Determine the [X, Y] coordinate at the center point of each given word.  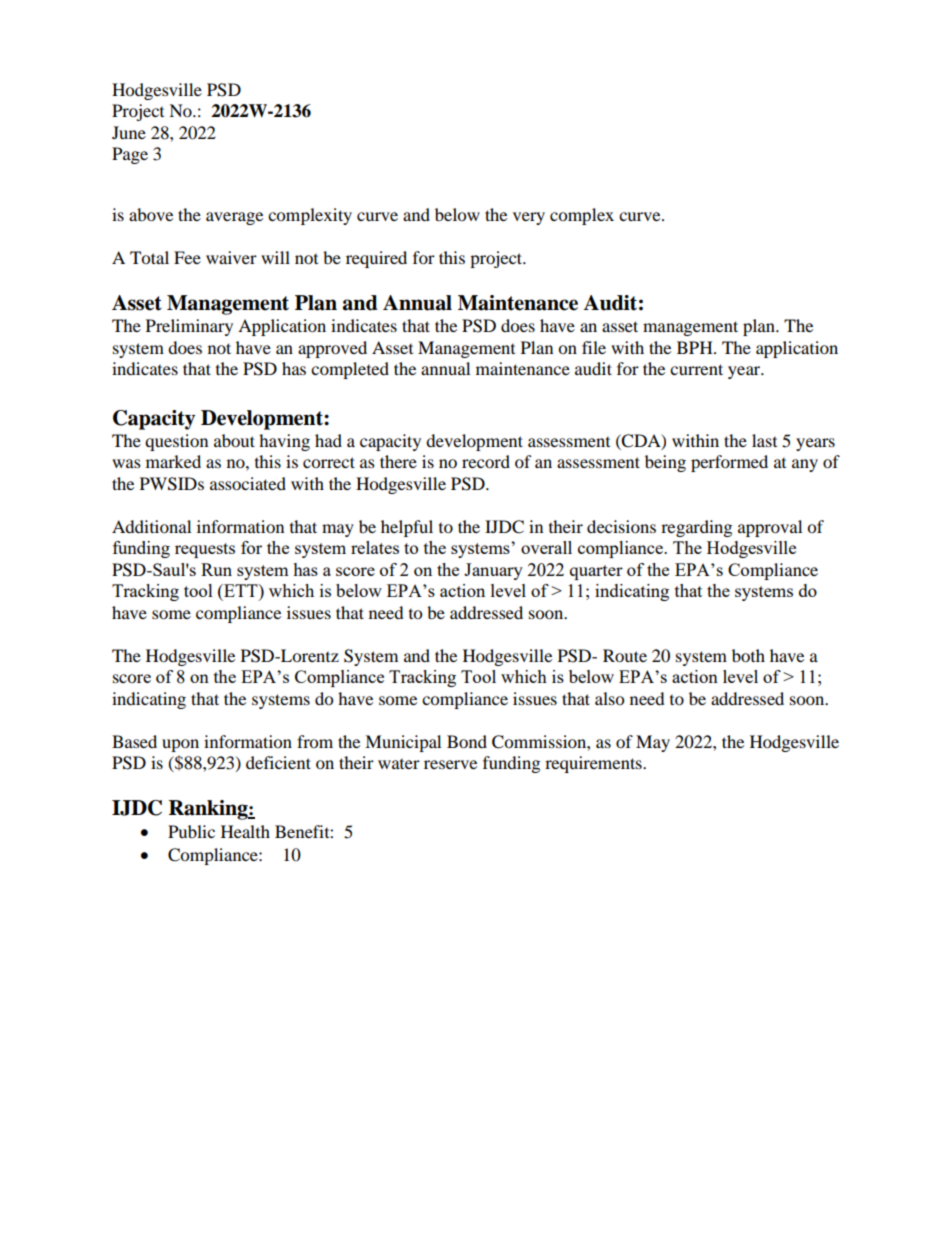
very [529, 218]
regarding [696, 528]
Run [216, 569]
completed [350, 370]
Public [191, 831]
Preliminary [189, 327]
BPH [696, 347]
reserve [450, 764]
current [696, 369]
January [493, 571]
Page [130, 155]
